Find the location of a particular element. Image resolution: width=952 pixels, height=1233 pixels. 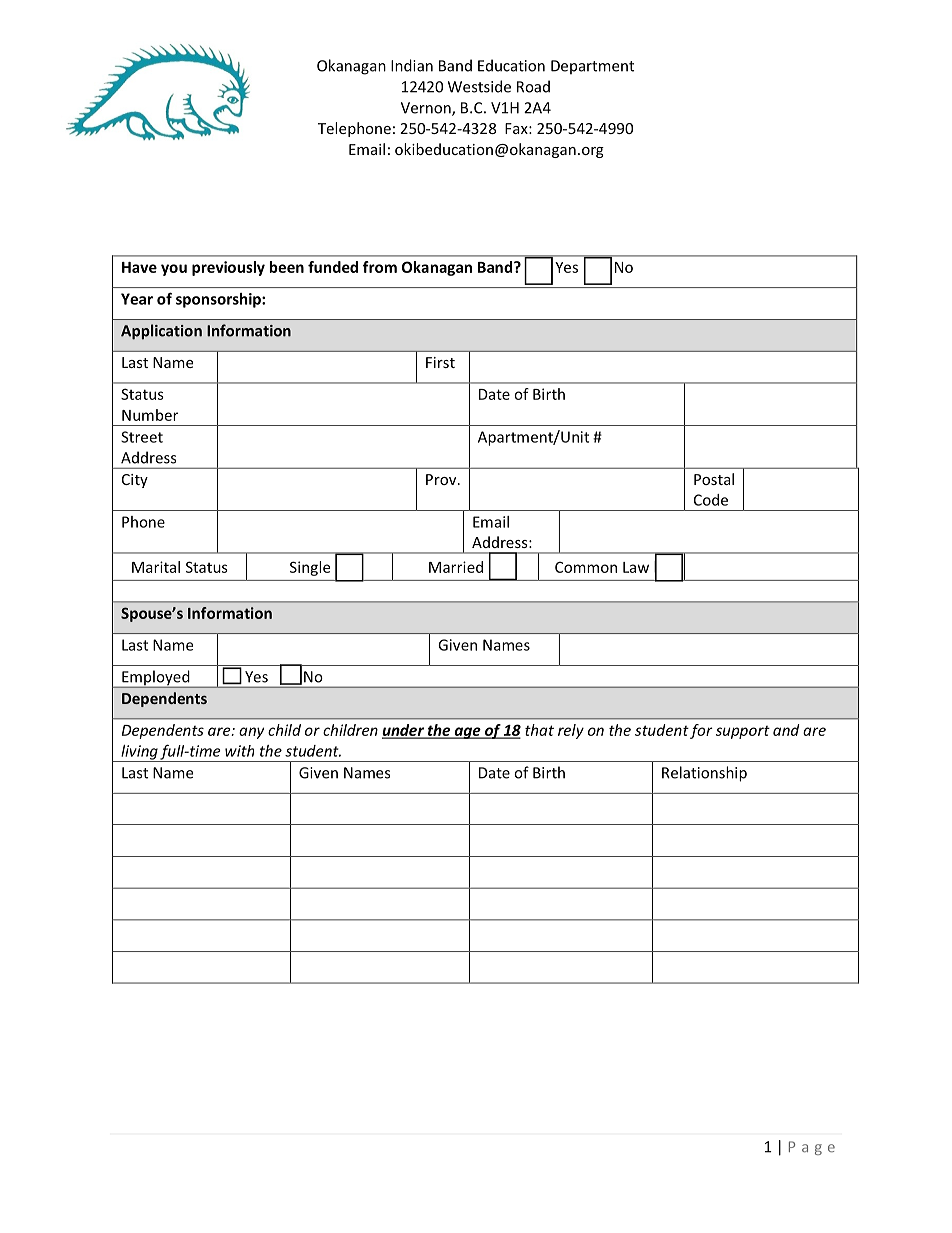

First is located at coordinates (440, 362).
